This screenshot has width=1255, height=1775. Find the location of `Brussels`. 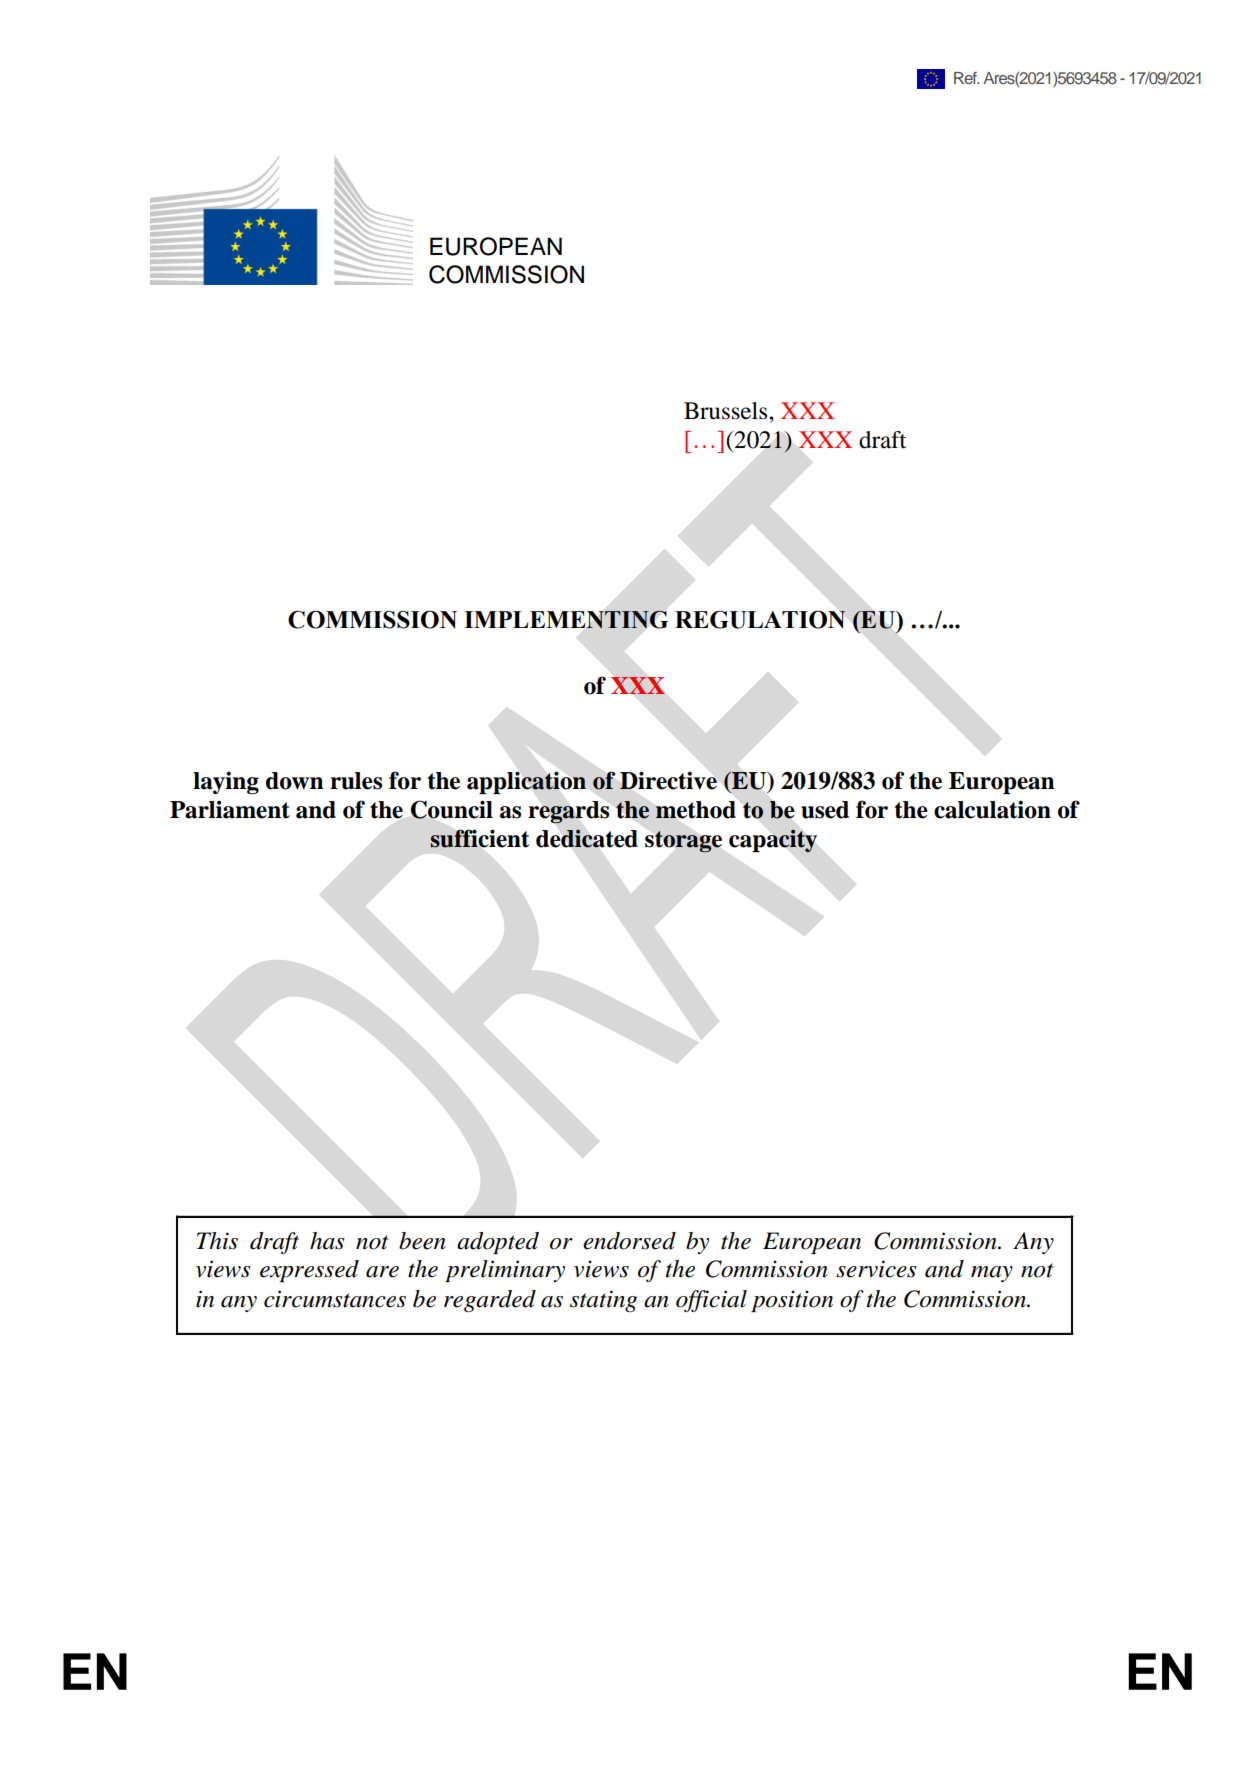

Brussels is located at coordinates (727, 411).
